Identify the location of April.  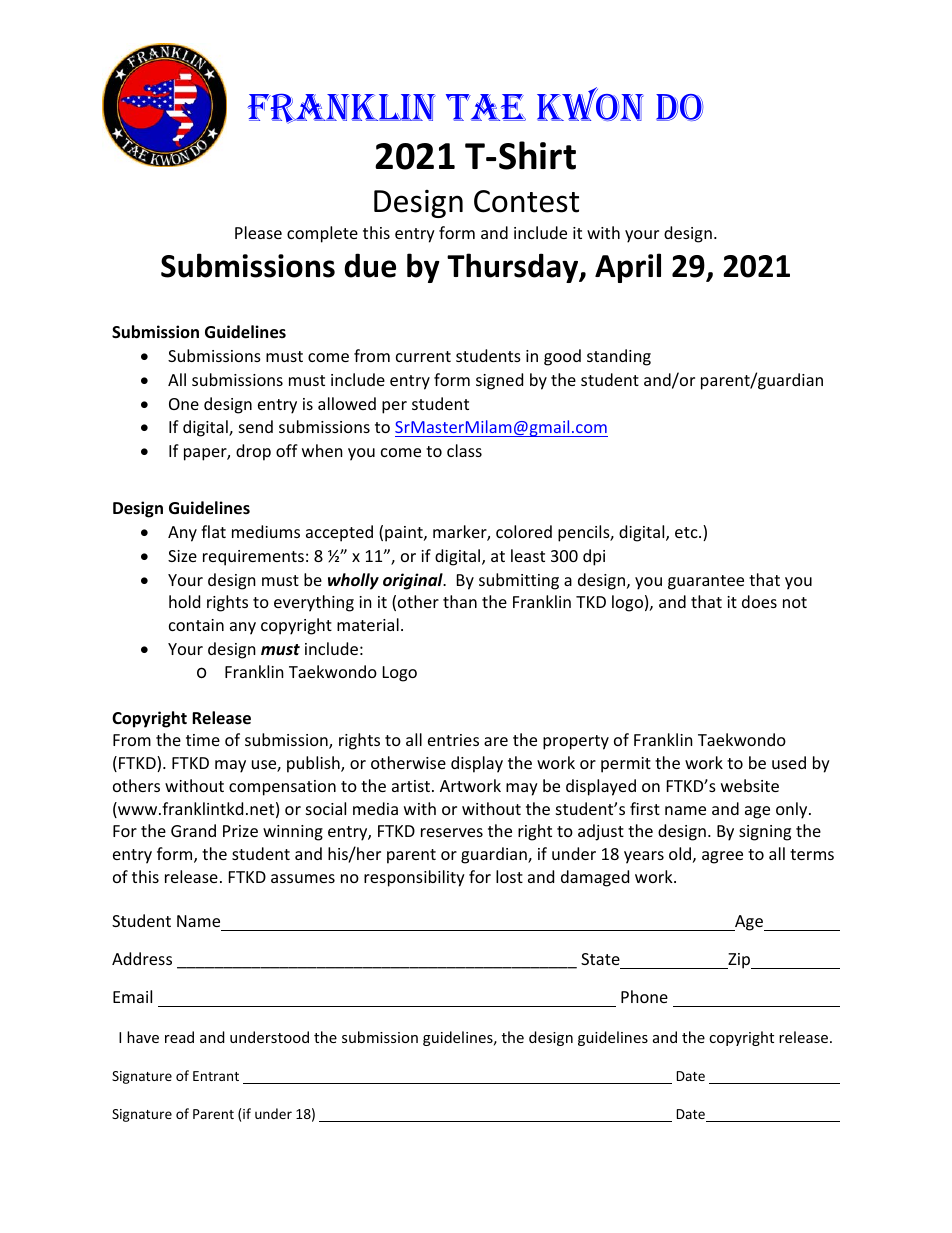
(628, 268).
